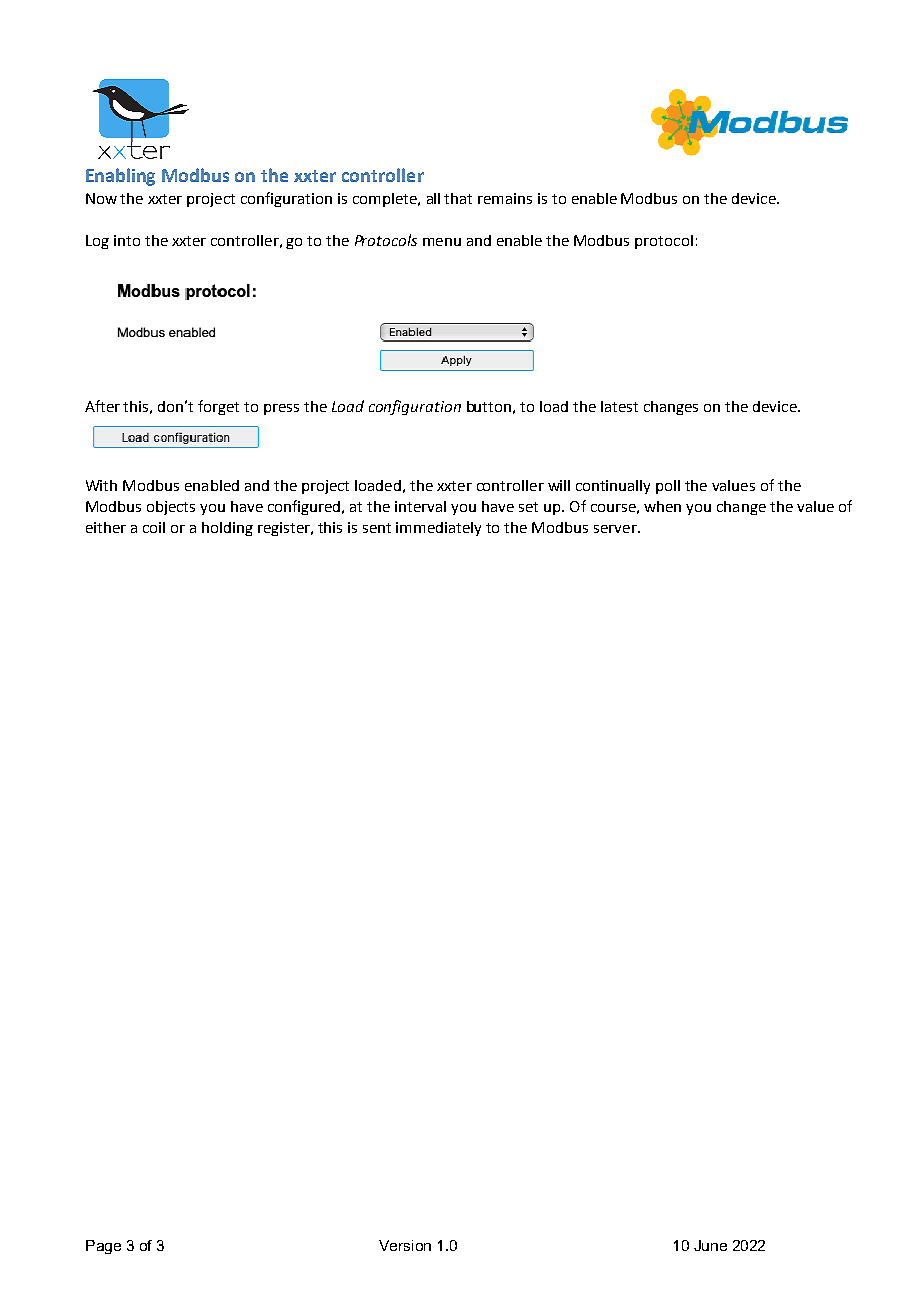  Describe the element at coordinates (227, 529) in the screenshot. I see `holding` at that location.
